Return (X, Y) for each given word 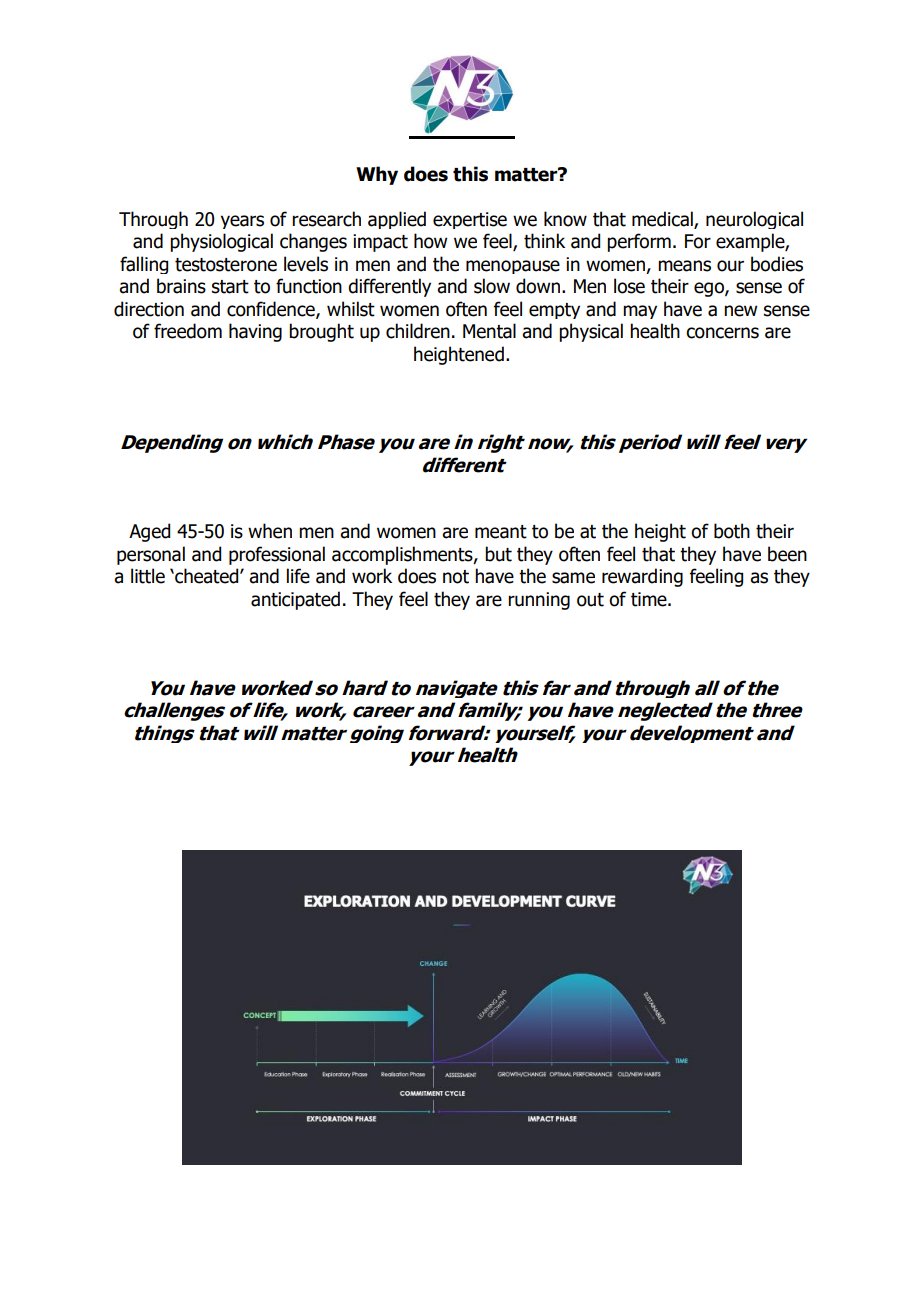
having (255, 332)
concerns (722, 333)
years (242, 222)
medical (663, 219)
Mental (489, 331)
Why (377, 175)
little (148, 576)
